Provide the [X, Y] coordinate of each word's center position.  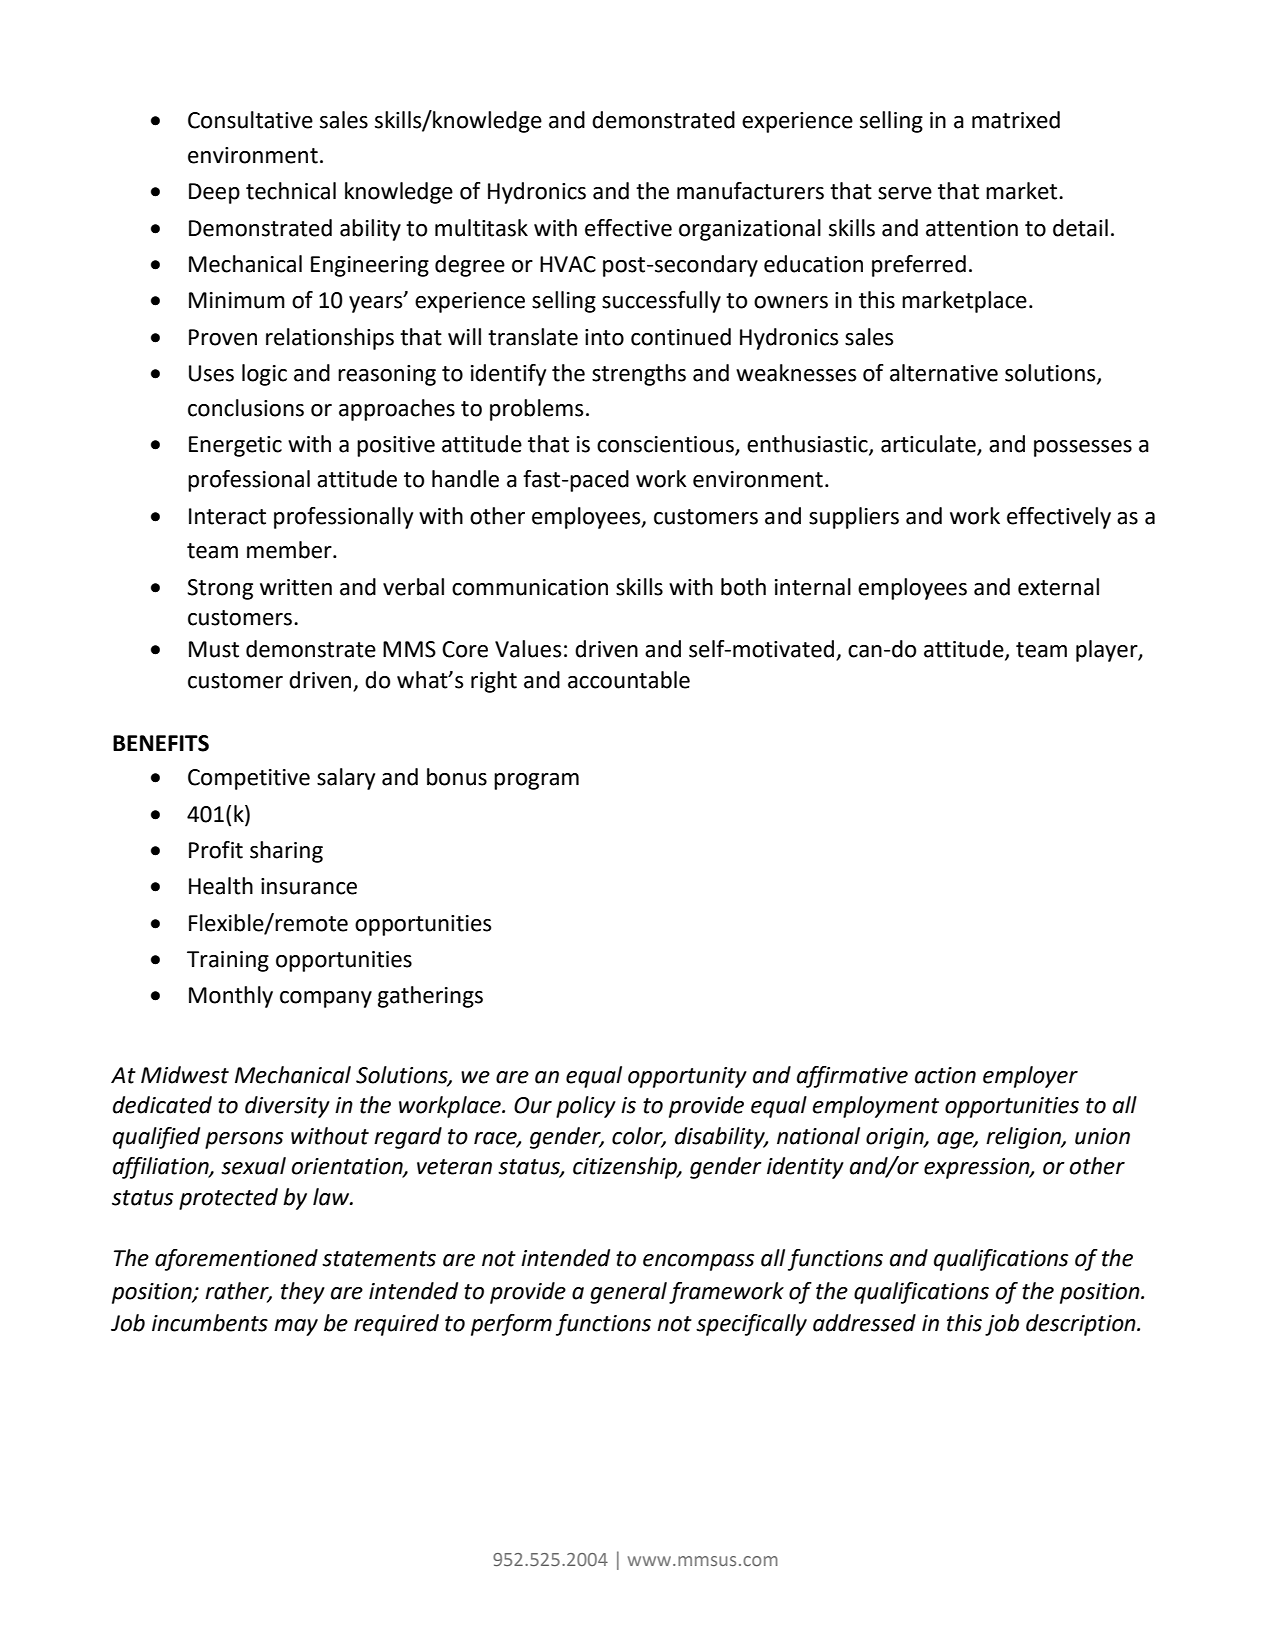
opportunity [687, 1077]
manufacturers [750, 191]
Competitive [249, 779]
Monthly [231, 997]
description [1082, 1325]
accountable [629, 680]
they [303, 1293]
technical [291, 191]
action [945, 1075]
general [628, 1293]
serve [905, 193]
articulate [929, 445]
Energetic [235, 446]
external [1058, 587]
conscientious [666, 445]
